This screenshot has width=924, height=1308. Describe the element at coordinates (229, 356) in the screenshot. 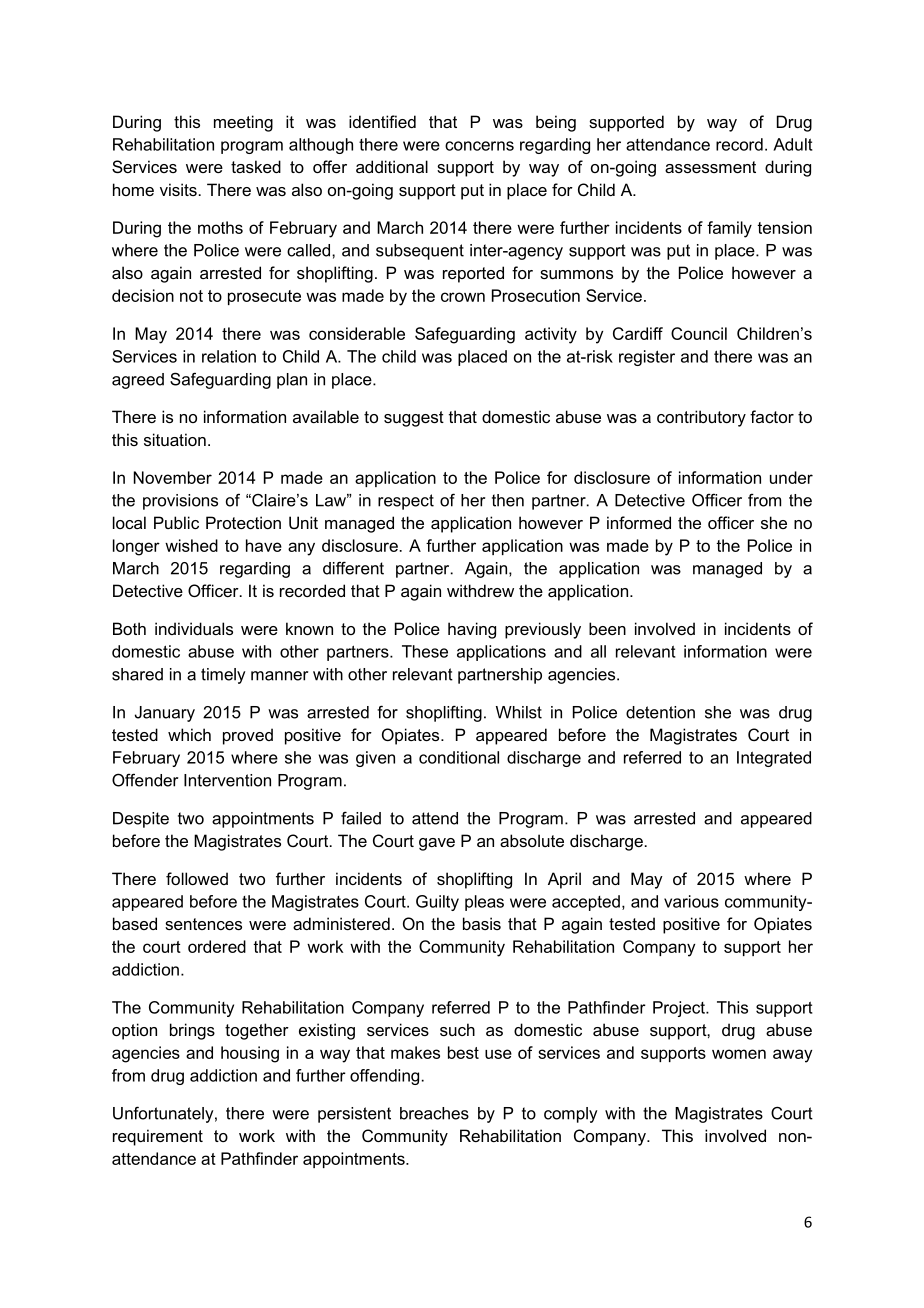

I see `relation` at that location.
